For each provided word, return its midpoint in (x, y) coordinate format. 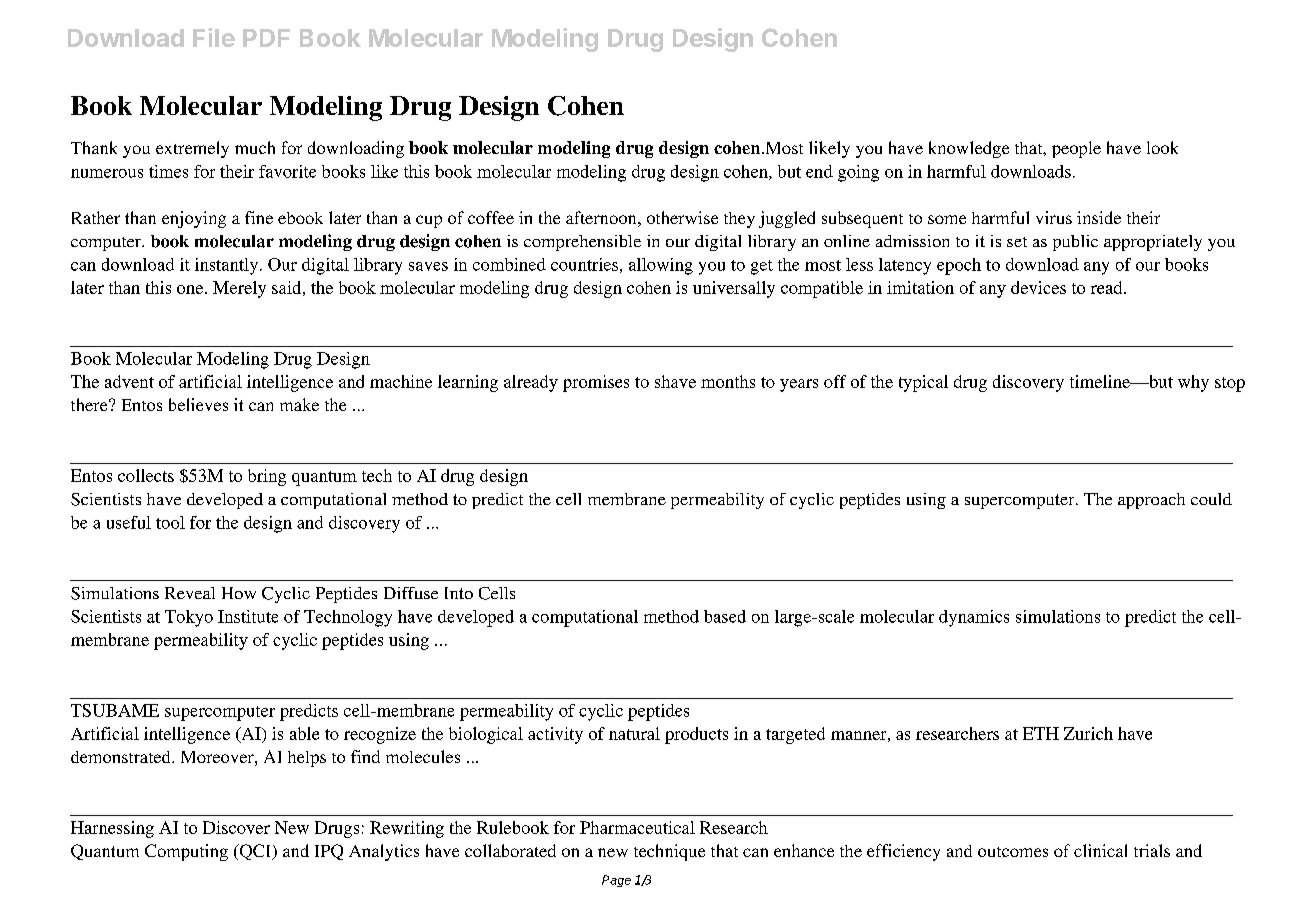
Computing (186, 852)
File (214, 37)
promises (596, 383)
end (819, 171)
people (1076, 149)
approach (1151, 501)
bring (267, 477)
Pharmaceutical (637, 827)
